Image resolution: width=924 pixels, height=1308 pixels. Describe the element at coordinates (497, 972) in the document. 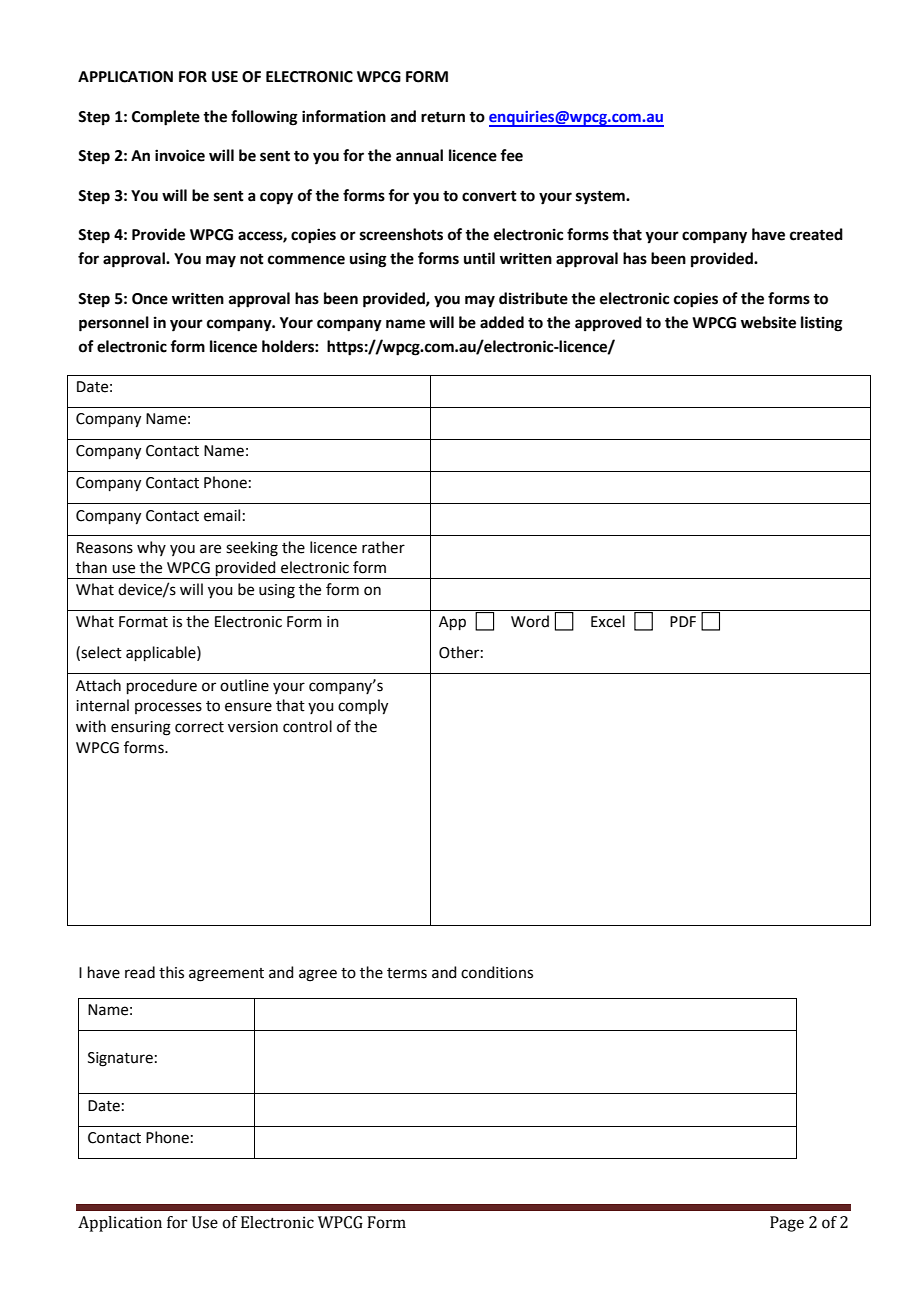

I see `conditions` at that location.
